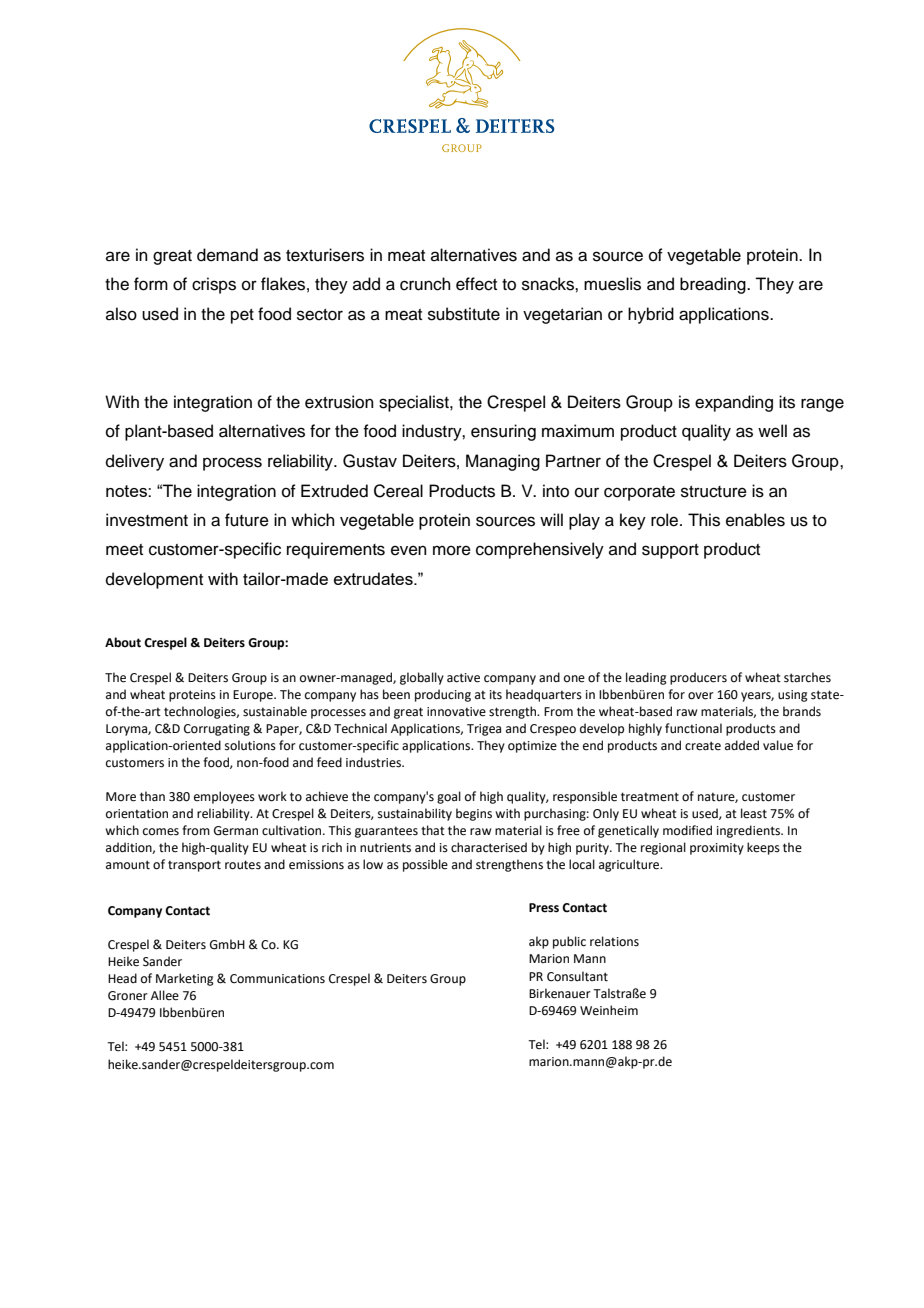 This document has width=924, height=1308. I want to click on crisps, so click(214, 285).
